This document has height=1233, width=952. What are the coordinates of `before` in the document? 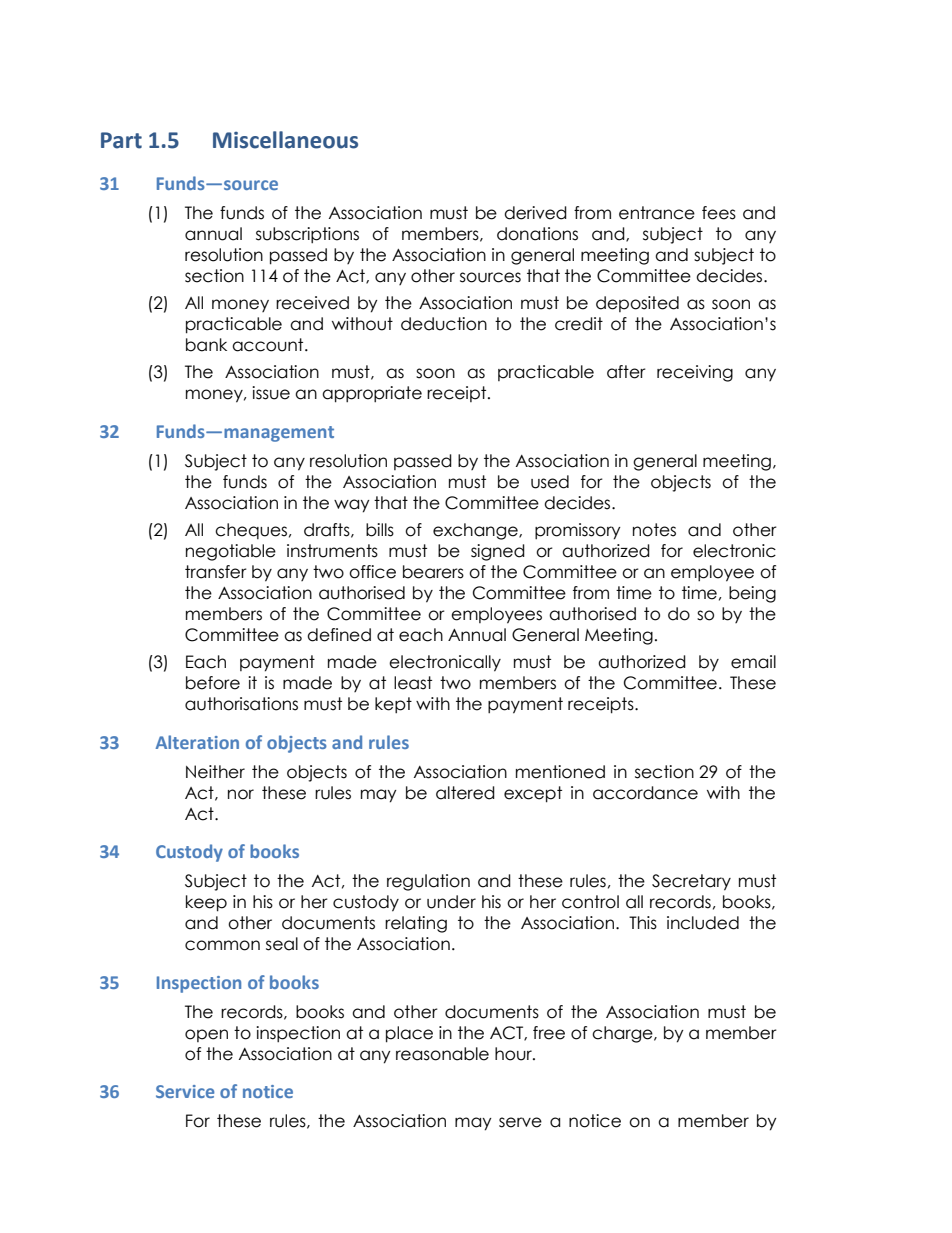 It's located at (213, 683).
